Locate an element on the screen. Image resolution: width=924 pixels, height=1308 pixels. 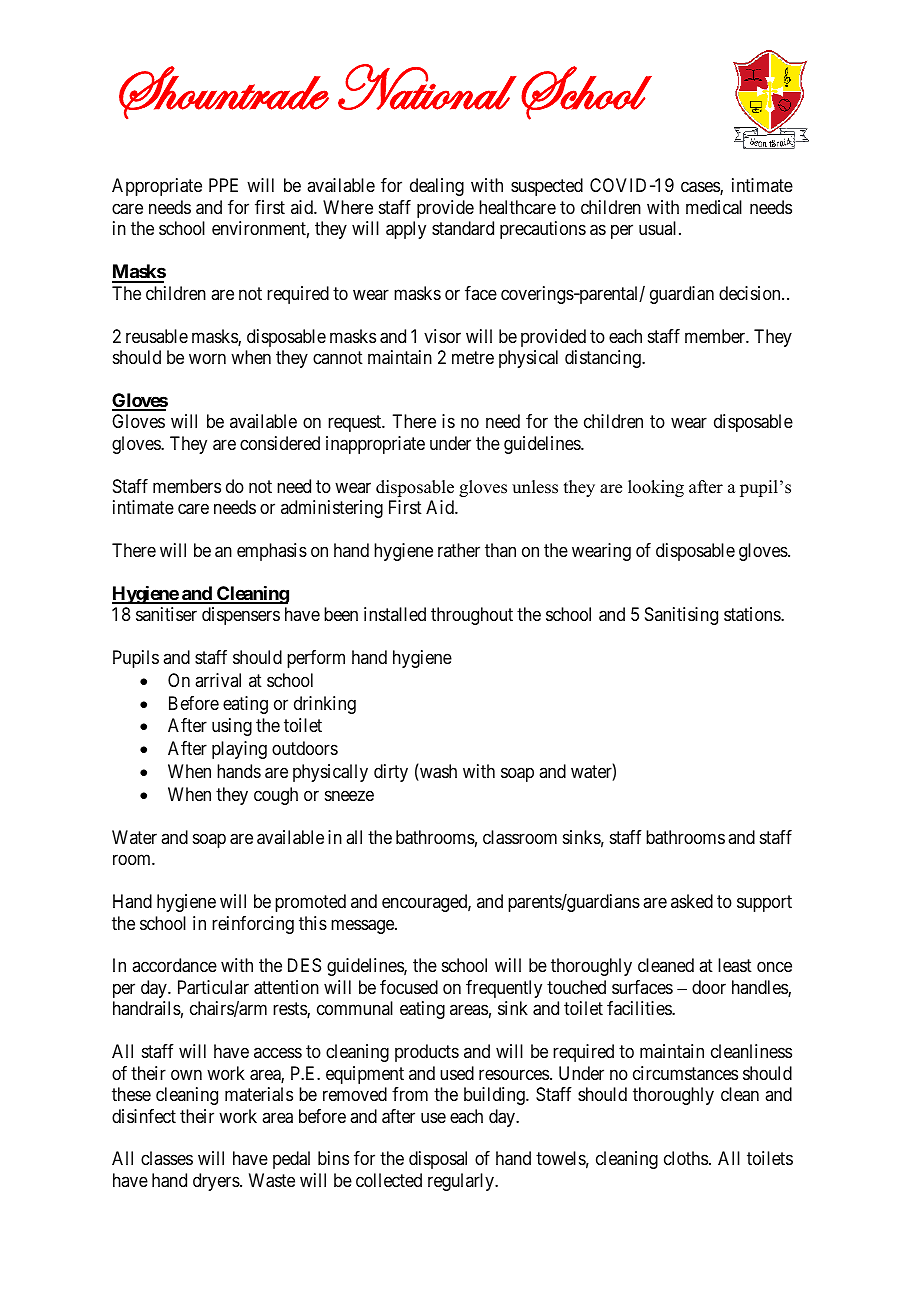
arrival is located at coordinates (218, 680).
